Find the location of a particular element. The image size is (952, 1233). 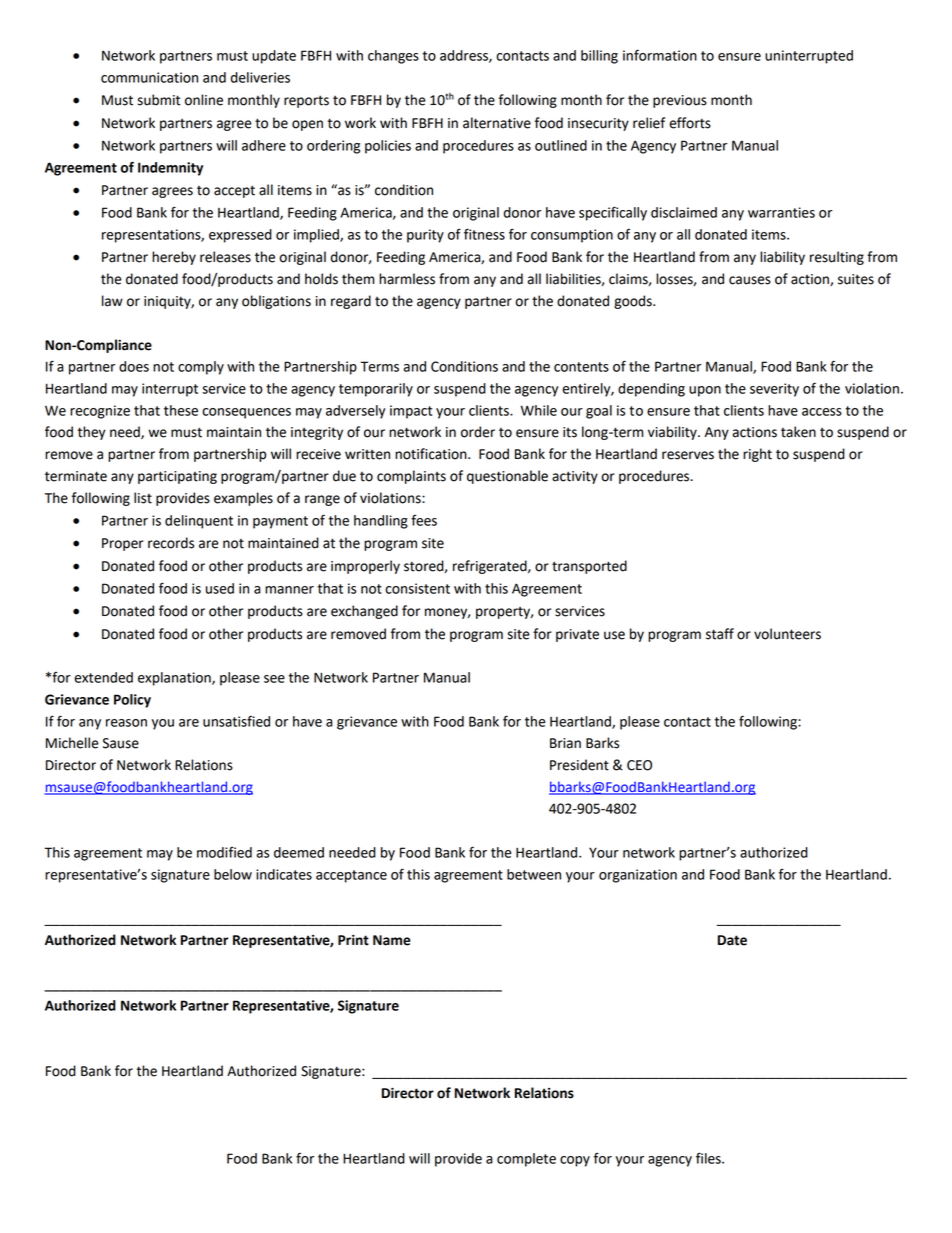

volunteers is located at coordinates (787, 634).
